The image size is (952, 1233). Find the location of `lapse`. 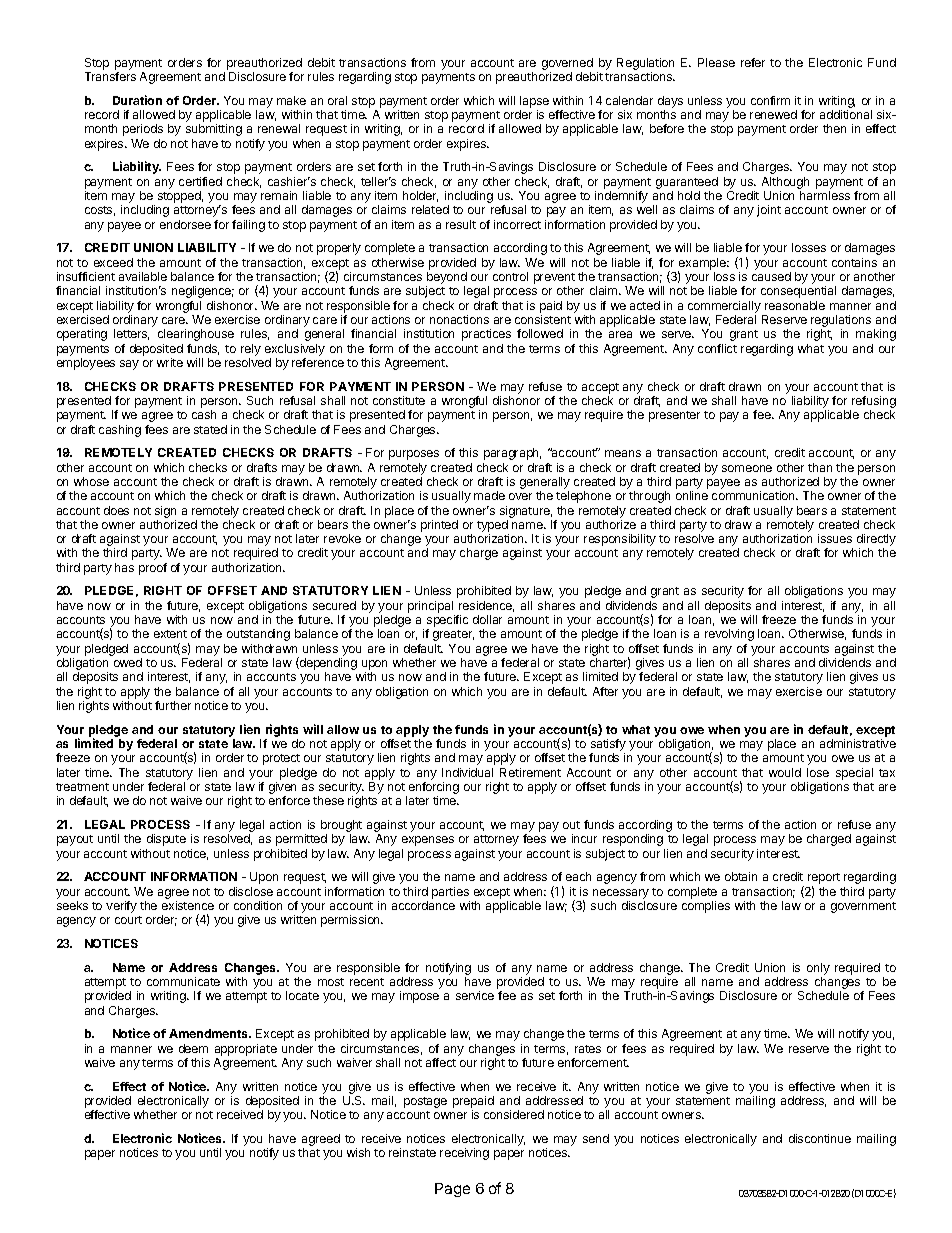

lapse is located at coordinates (534, 102).
